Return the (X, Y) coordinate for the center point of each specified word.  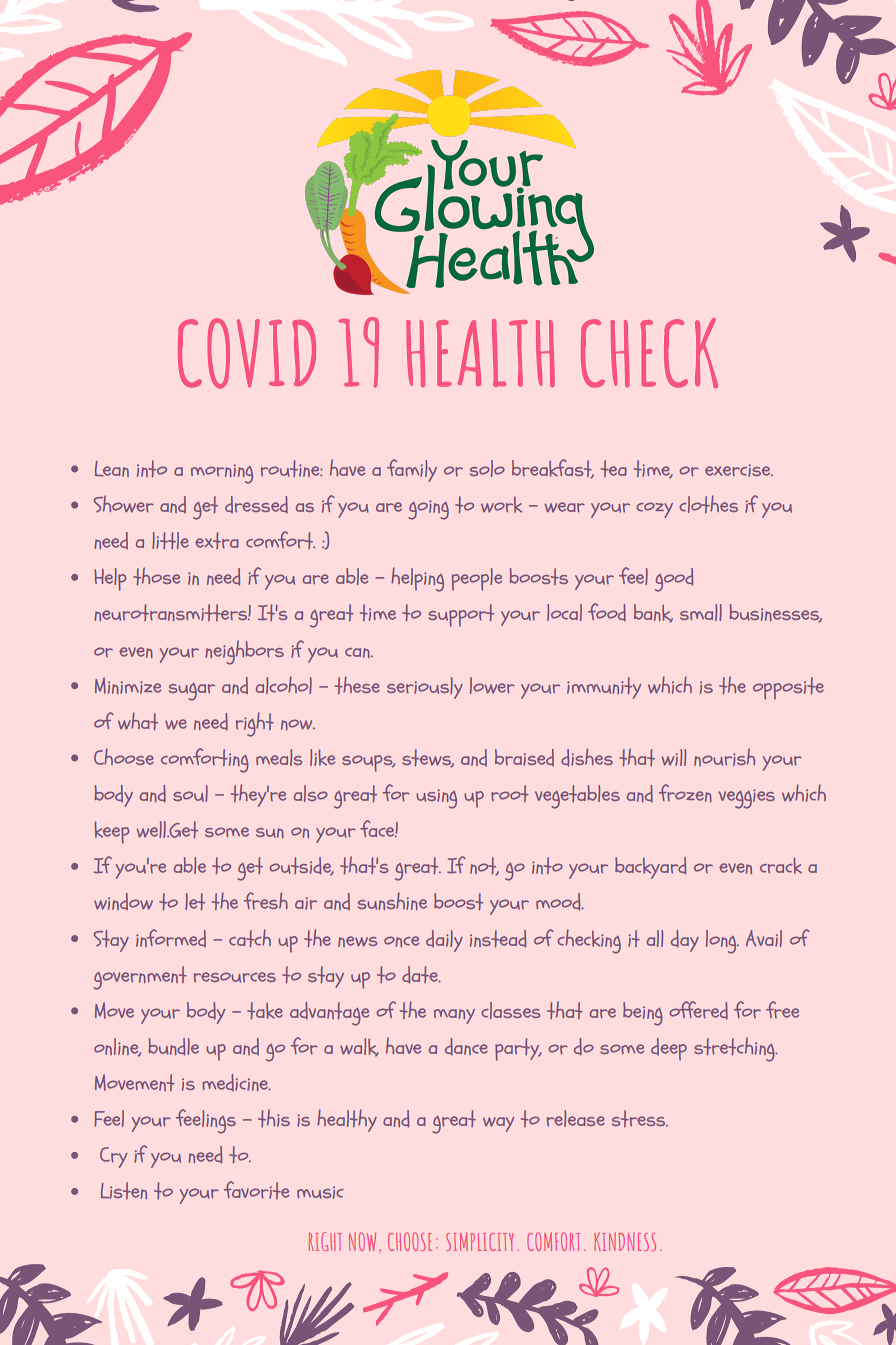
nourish (724, 757)
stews (428, 758)
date (421, 975)
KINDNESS (625, 1241)
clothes (708, 504)
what (138, 721)
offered (698, 1010)
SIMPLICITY (479, 1241)
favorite (256, 1190)
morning (222, 474)
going (428, 510)
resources (235, 977)
